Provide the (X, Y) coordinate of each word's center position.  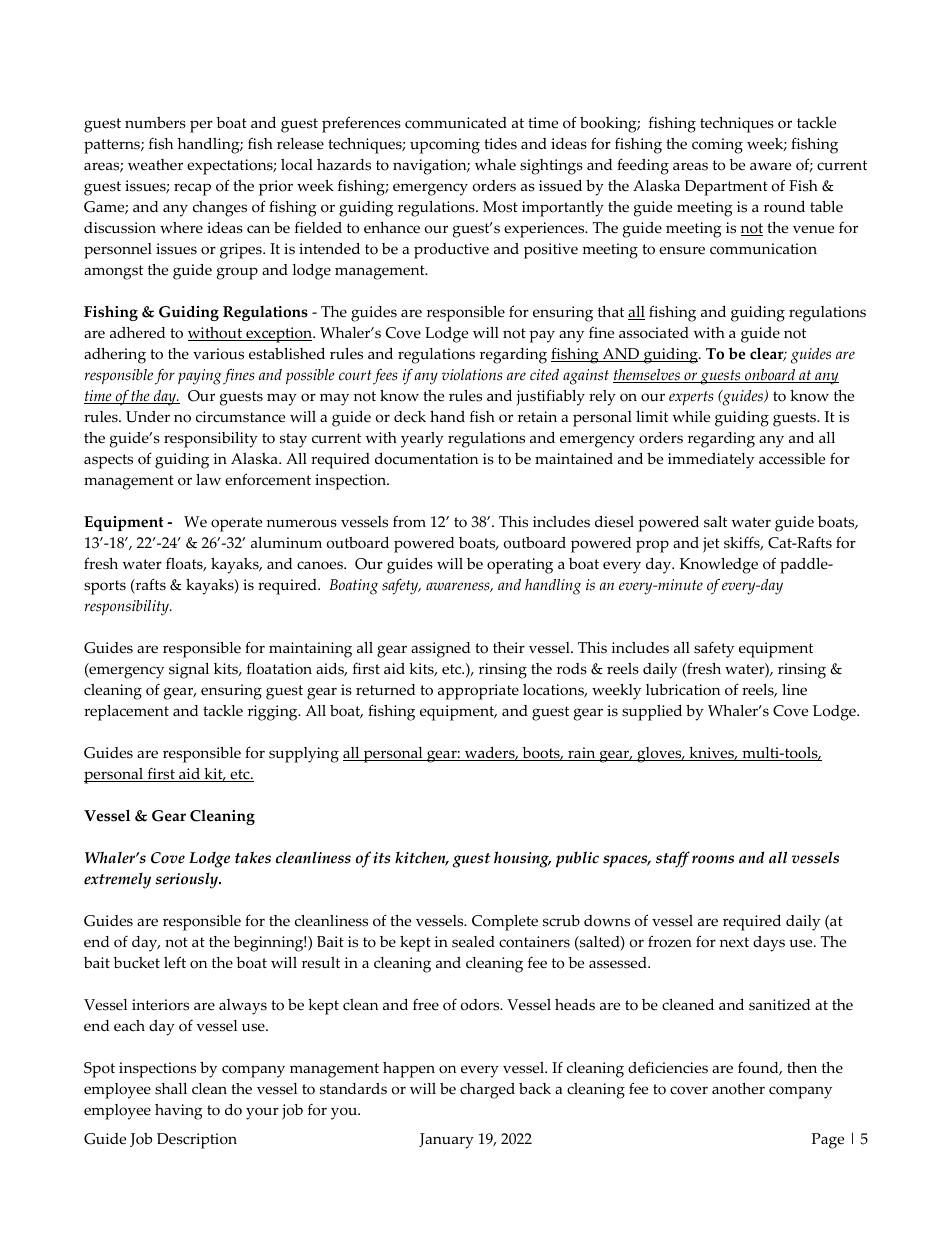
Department (726, 188)
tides (500, 144)
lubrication (683, 690)
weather (155, 165)
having (179, 1112)
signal (189, 671)
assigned (440, 650)
